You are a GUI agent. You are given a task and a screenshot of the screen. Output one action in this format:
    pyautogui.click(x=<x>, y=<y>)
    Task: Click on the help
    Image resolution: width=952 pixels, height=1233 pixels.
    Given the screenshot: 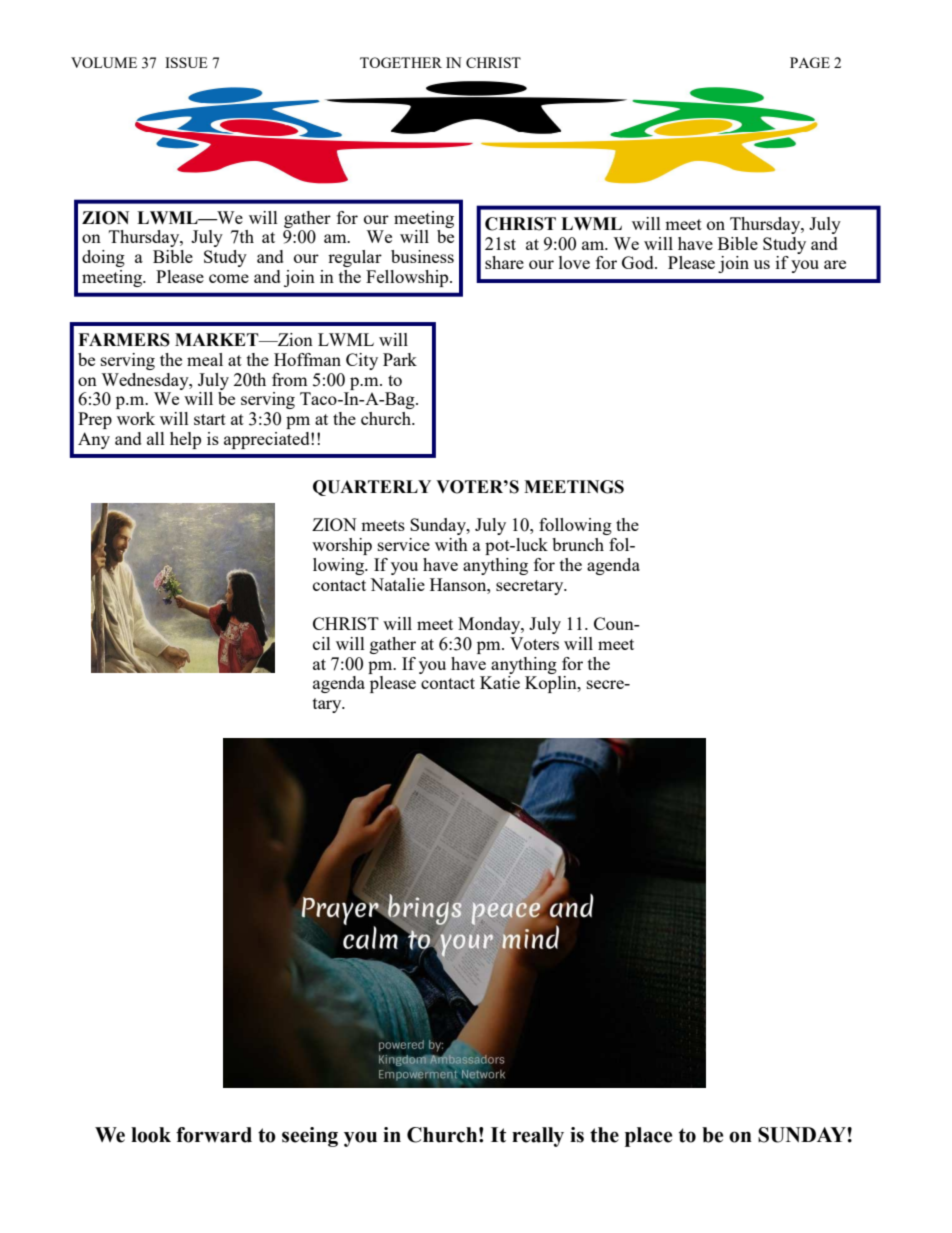 What is the action you would take?
    pyautogui.click(x=185, y=440)
